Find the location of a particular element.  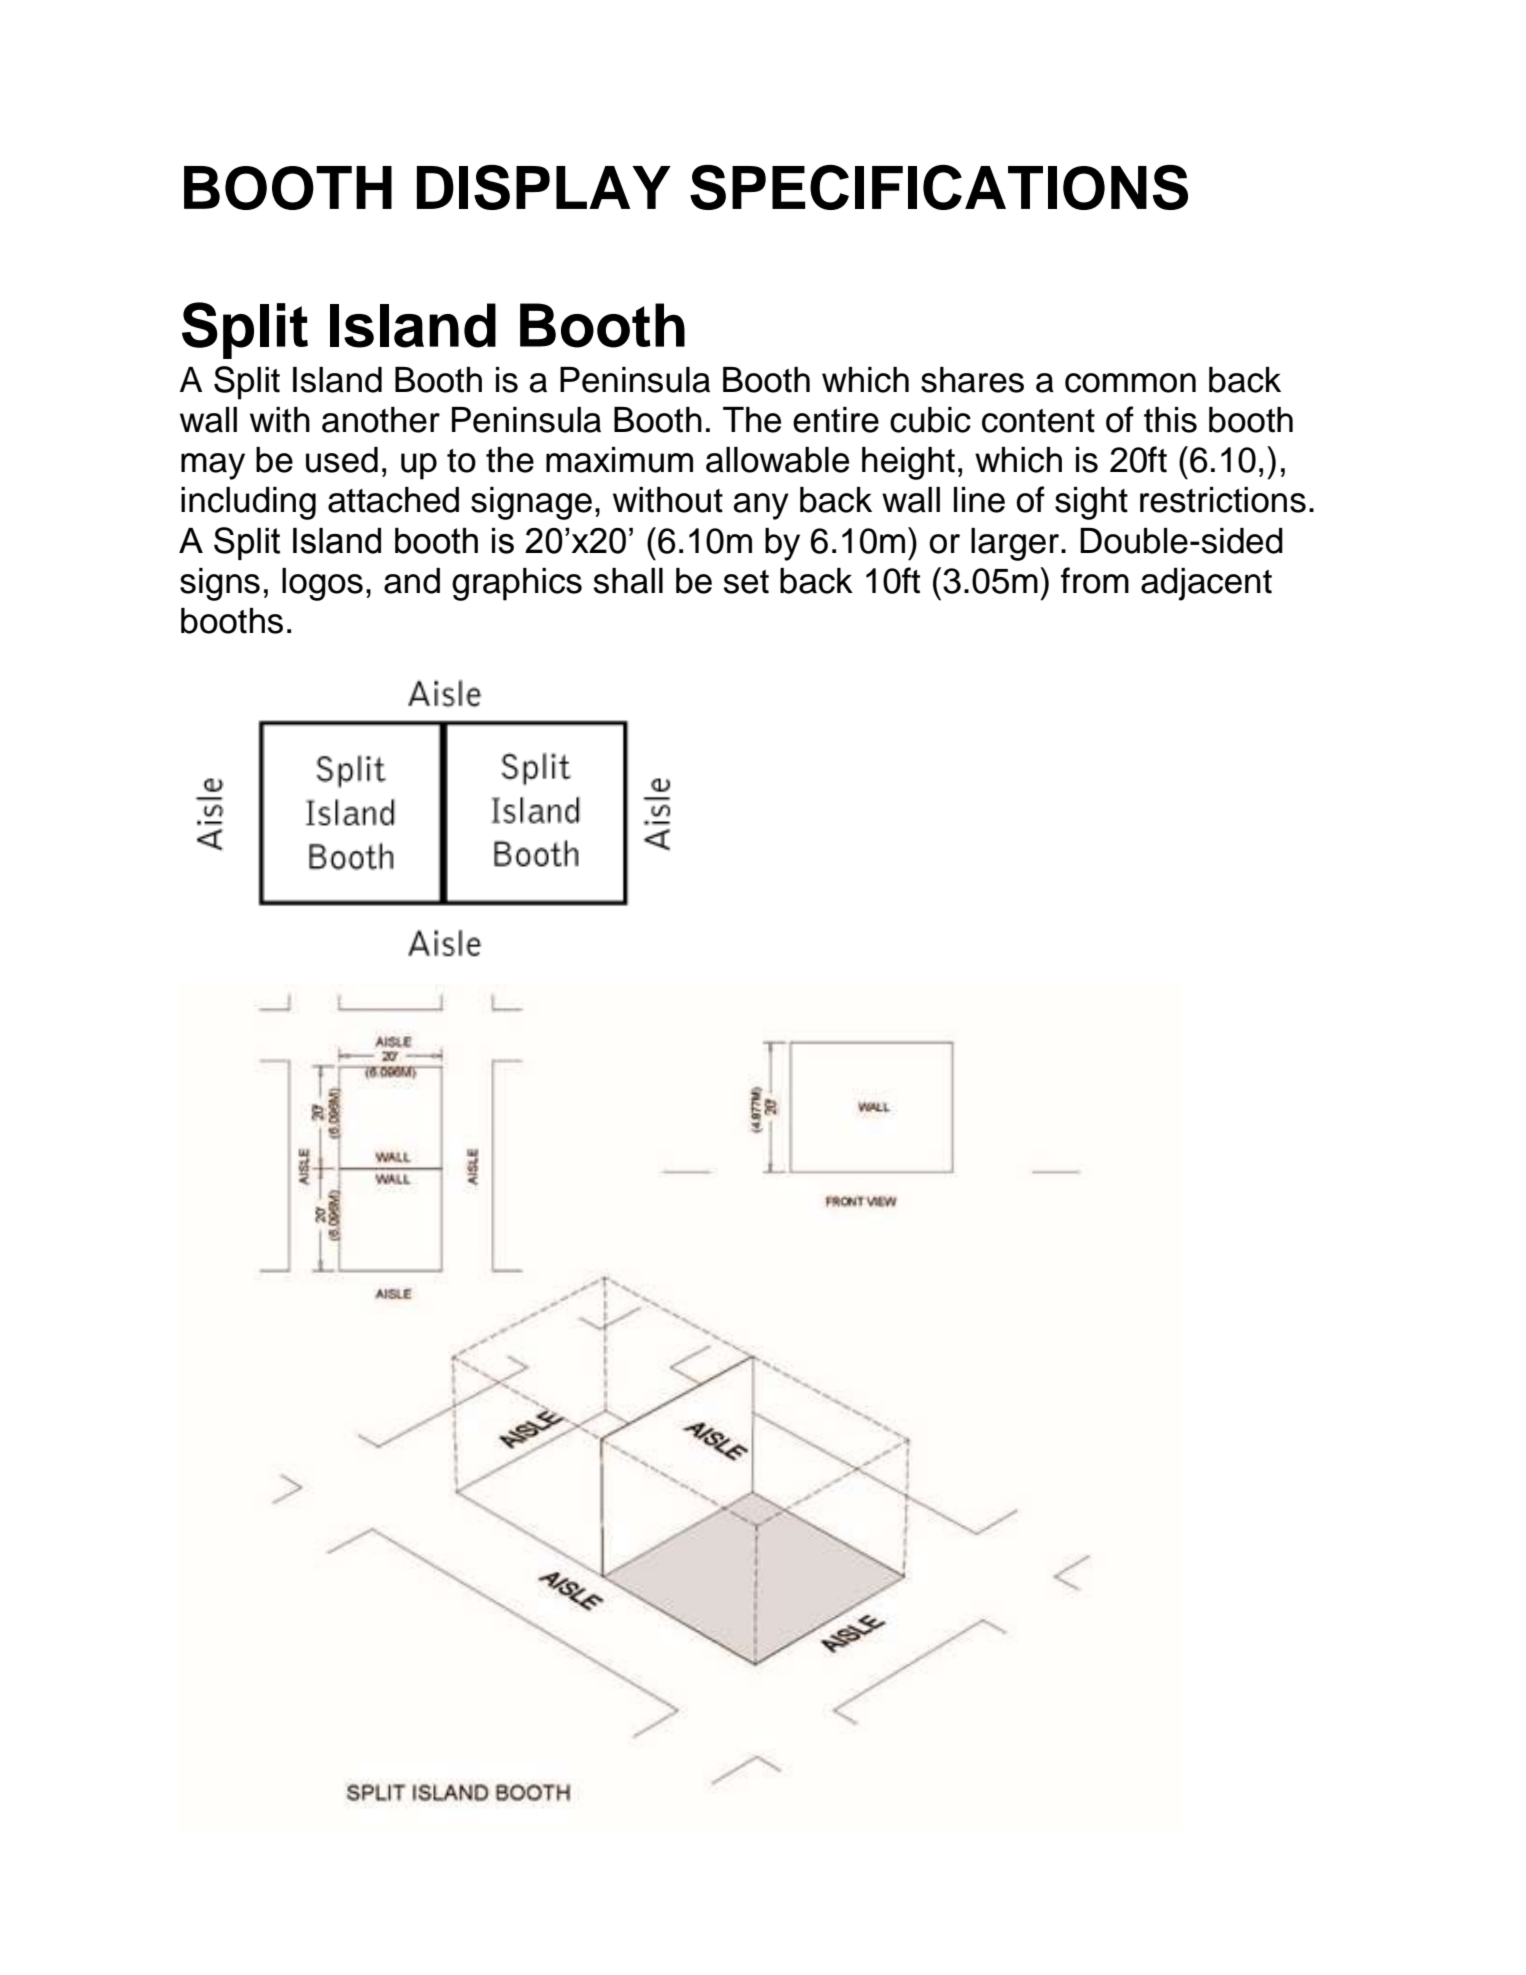

common is located at coordinates (1130, 383).
